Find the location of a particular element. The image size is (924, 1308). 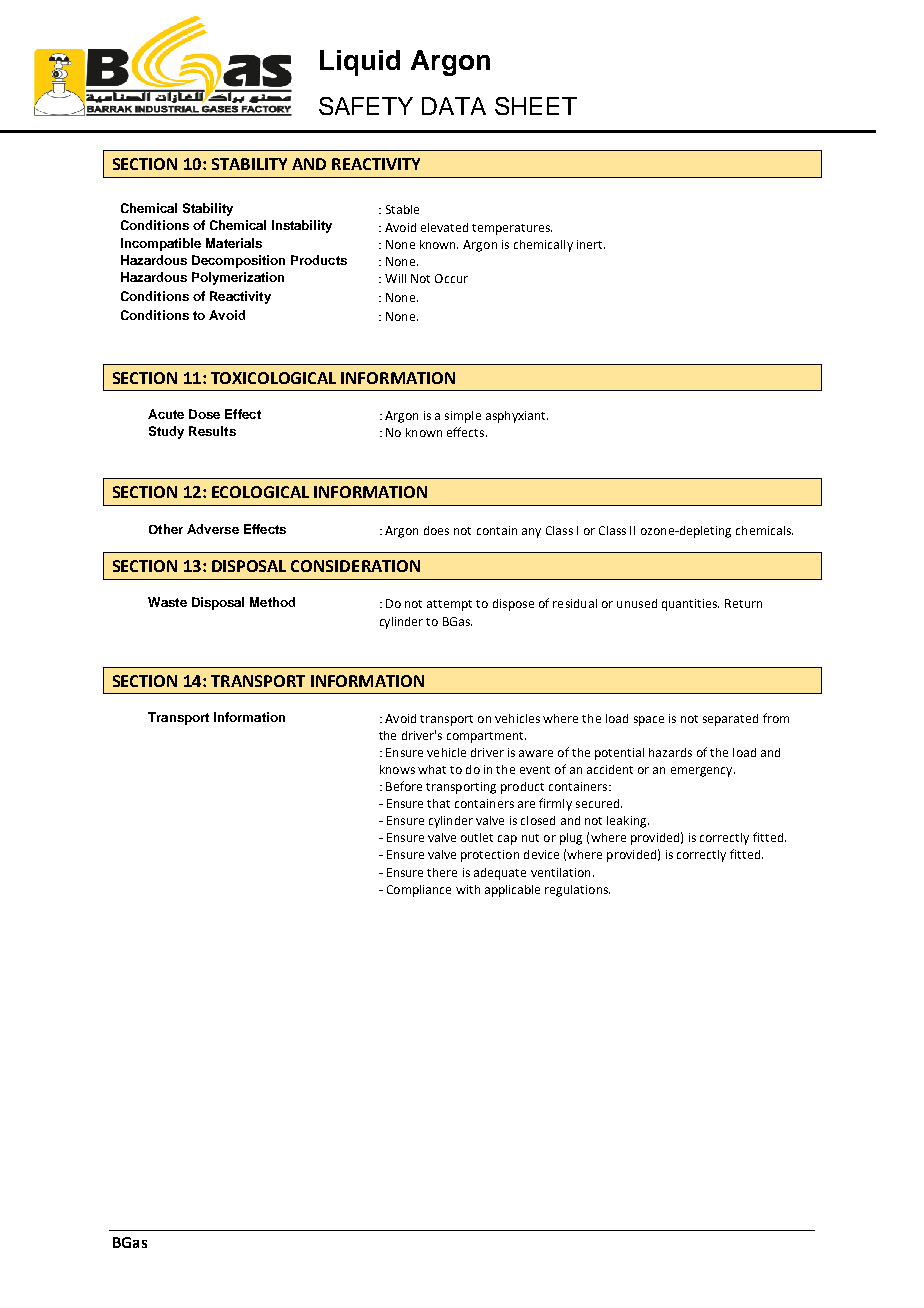

does is located at coordinates (436, 530).
